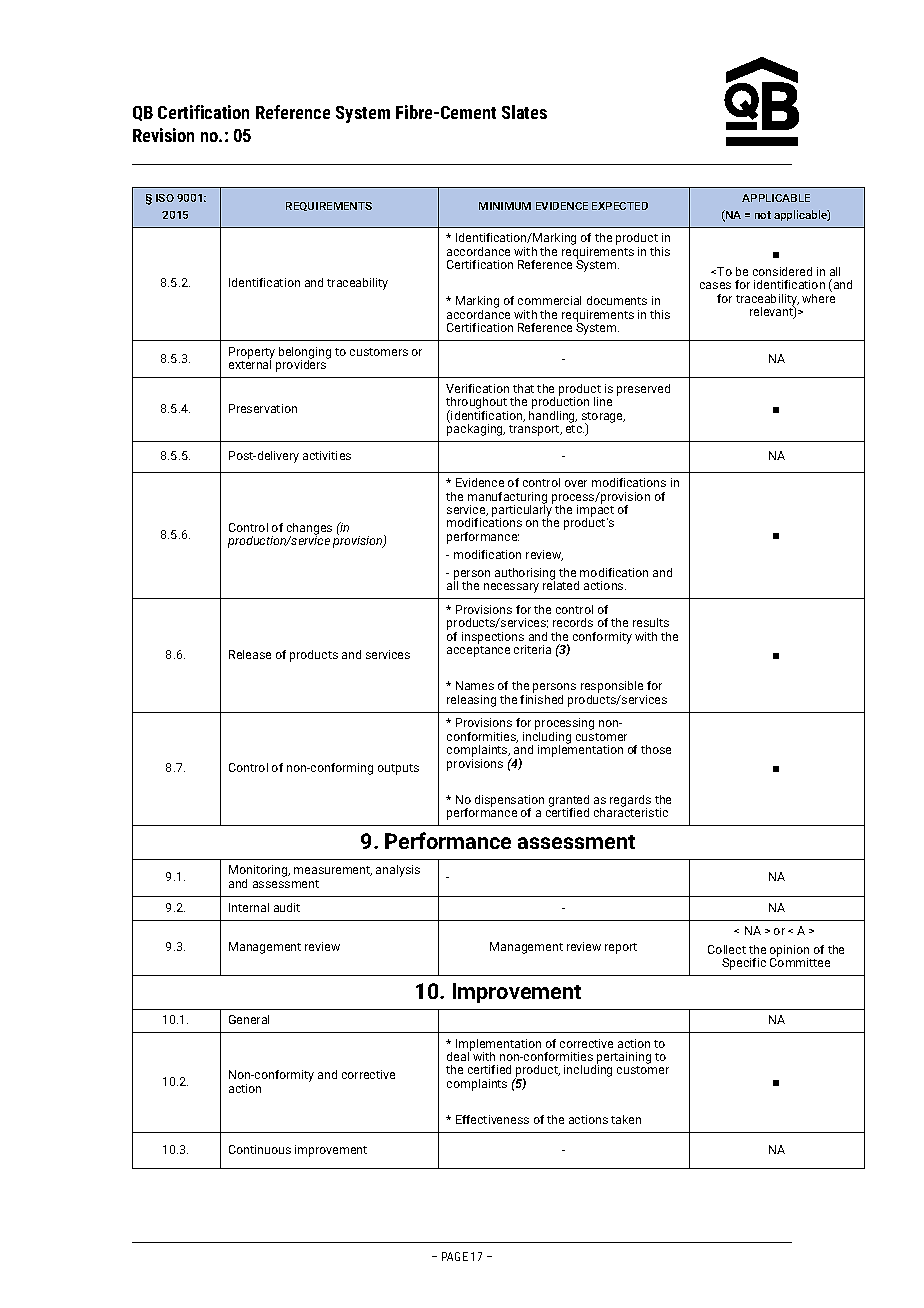  What do you see at coordinates (477, 404) in the screenshot?
I see `throughout` at bounding box center [477, 404].
